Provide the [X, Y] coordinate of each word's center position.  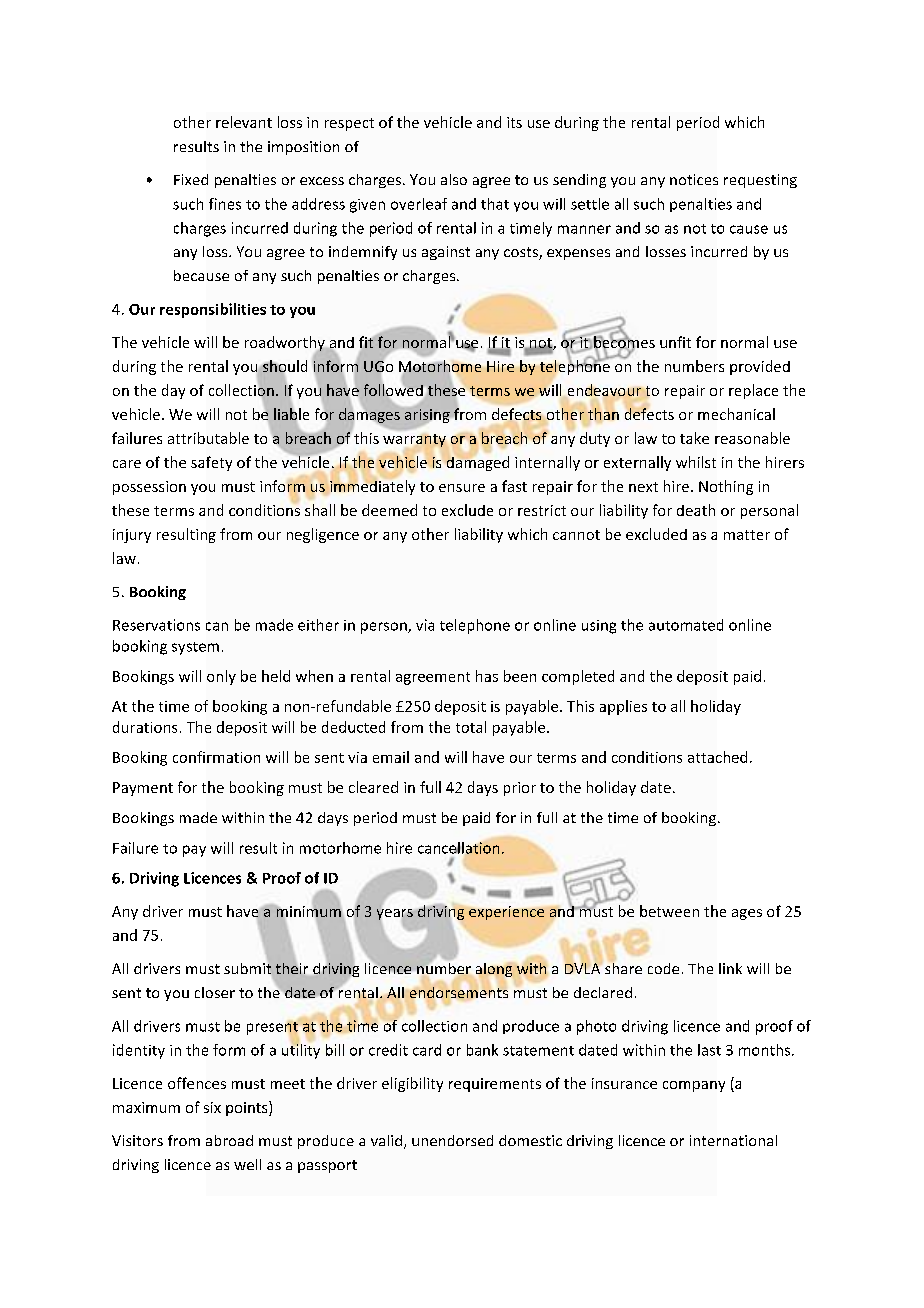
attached [717, 757]
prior [520, 789]
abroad [229, 1140]
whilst [696, 462]
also [454, 179]
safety [211, 463]
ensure [462, 488]
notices [694, 179]
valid [386, 1140]
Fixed [191, 179]
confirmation [216, 757]
